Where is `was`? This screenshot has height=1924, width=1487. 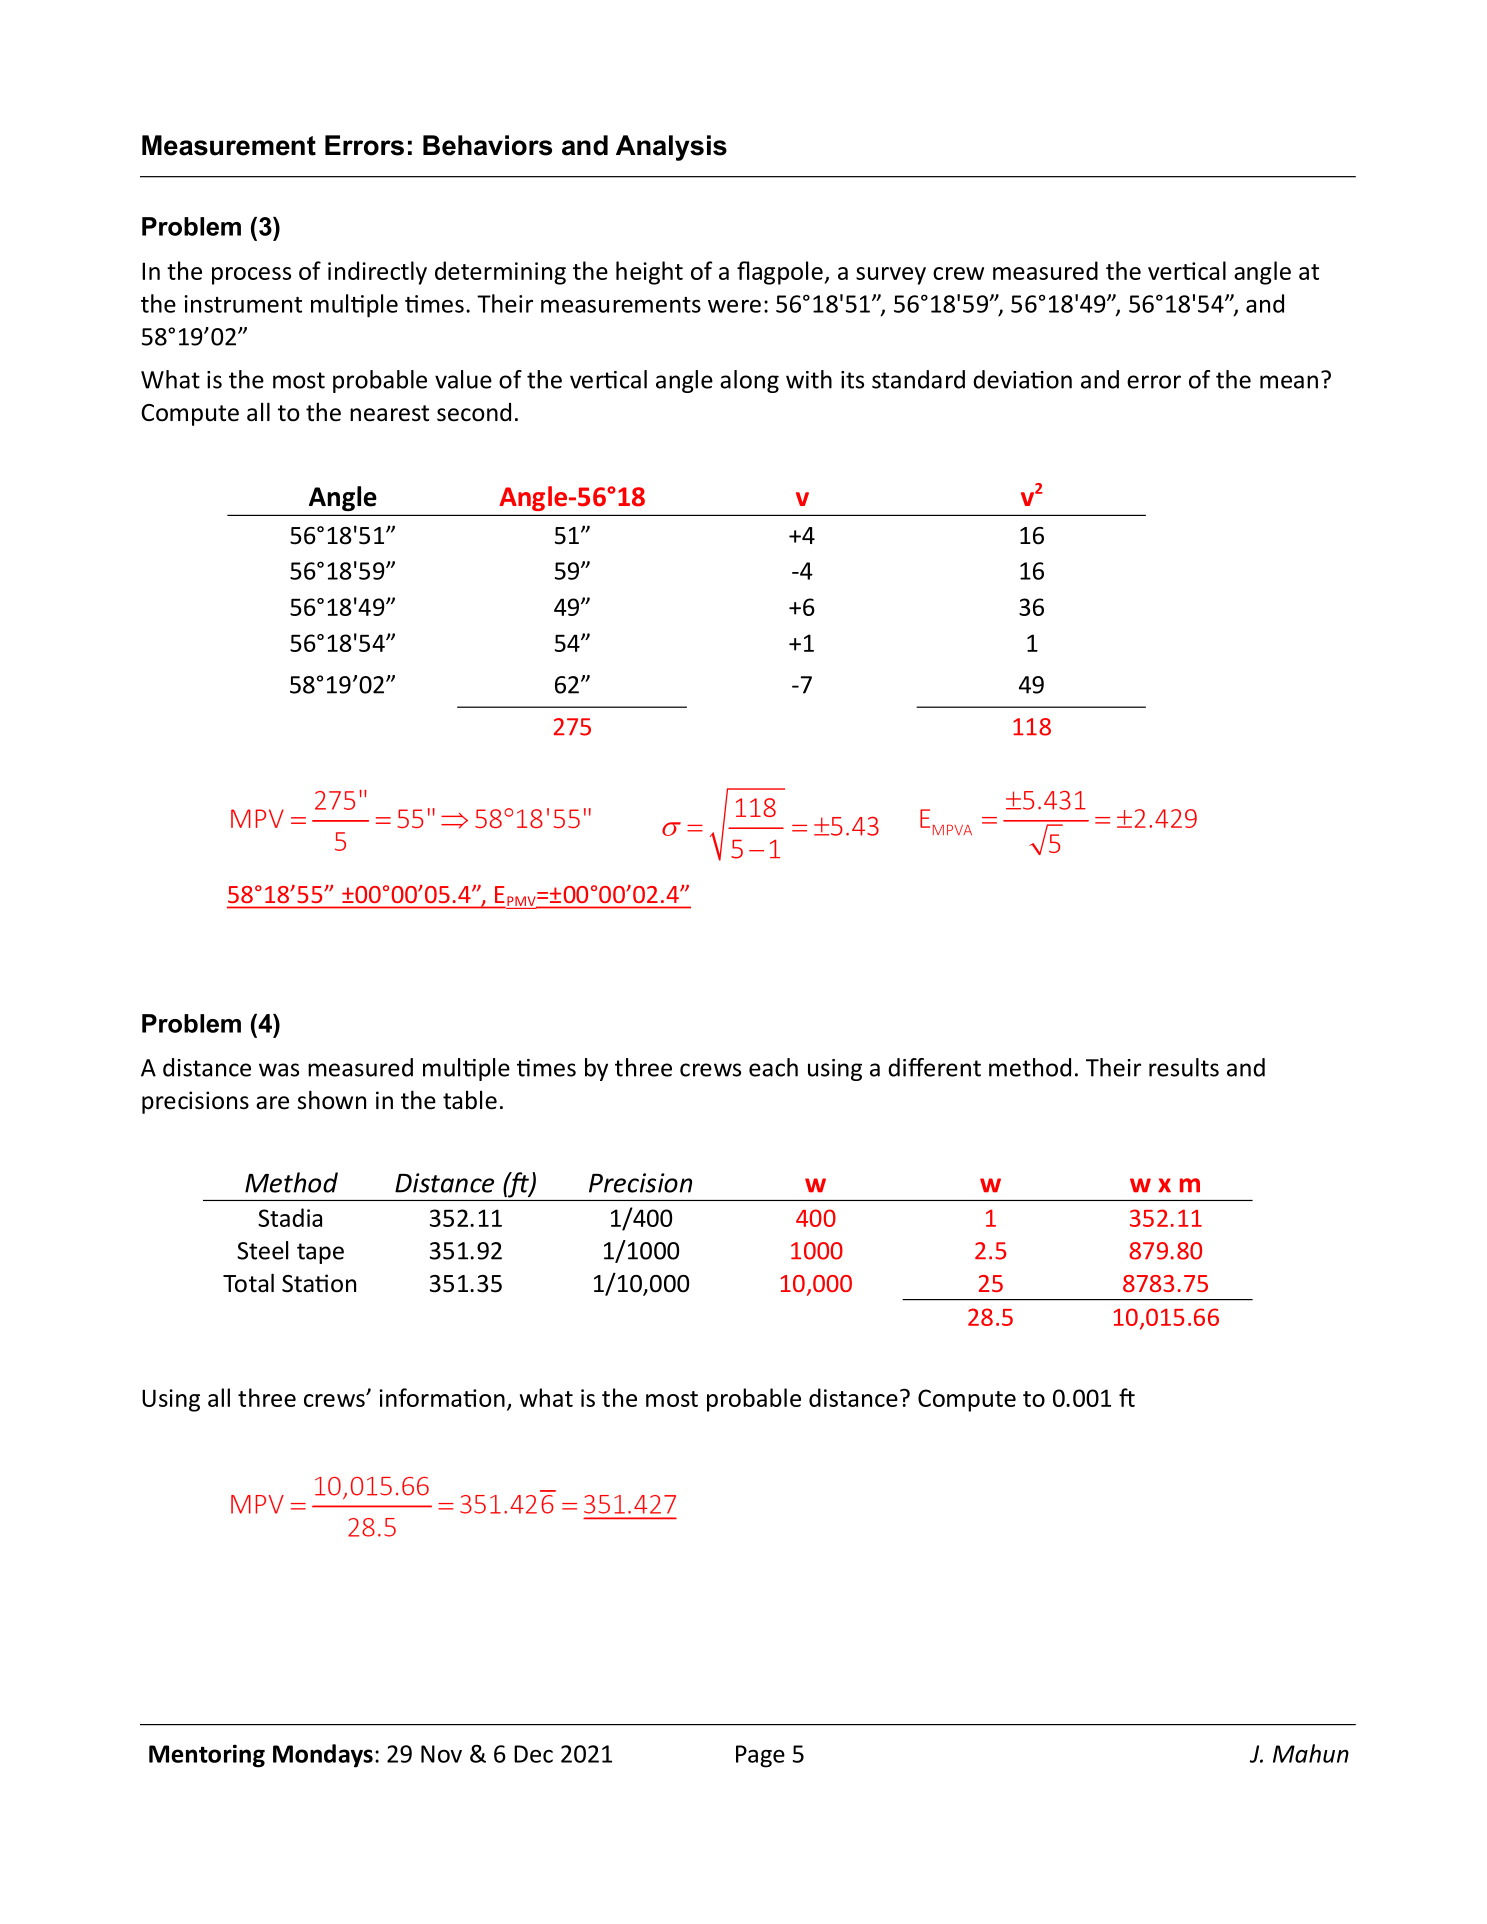 was is located at coordinates (279, 1070).
